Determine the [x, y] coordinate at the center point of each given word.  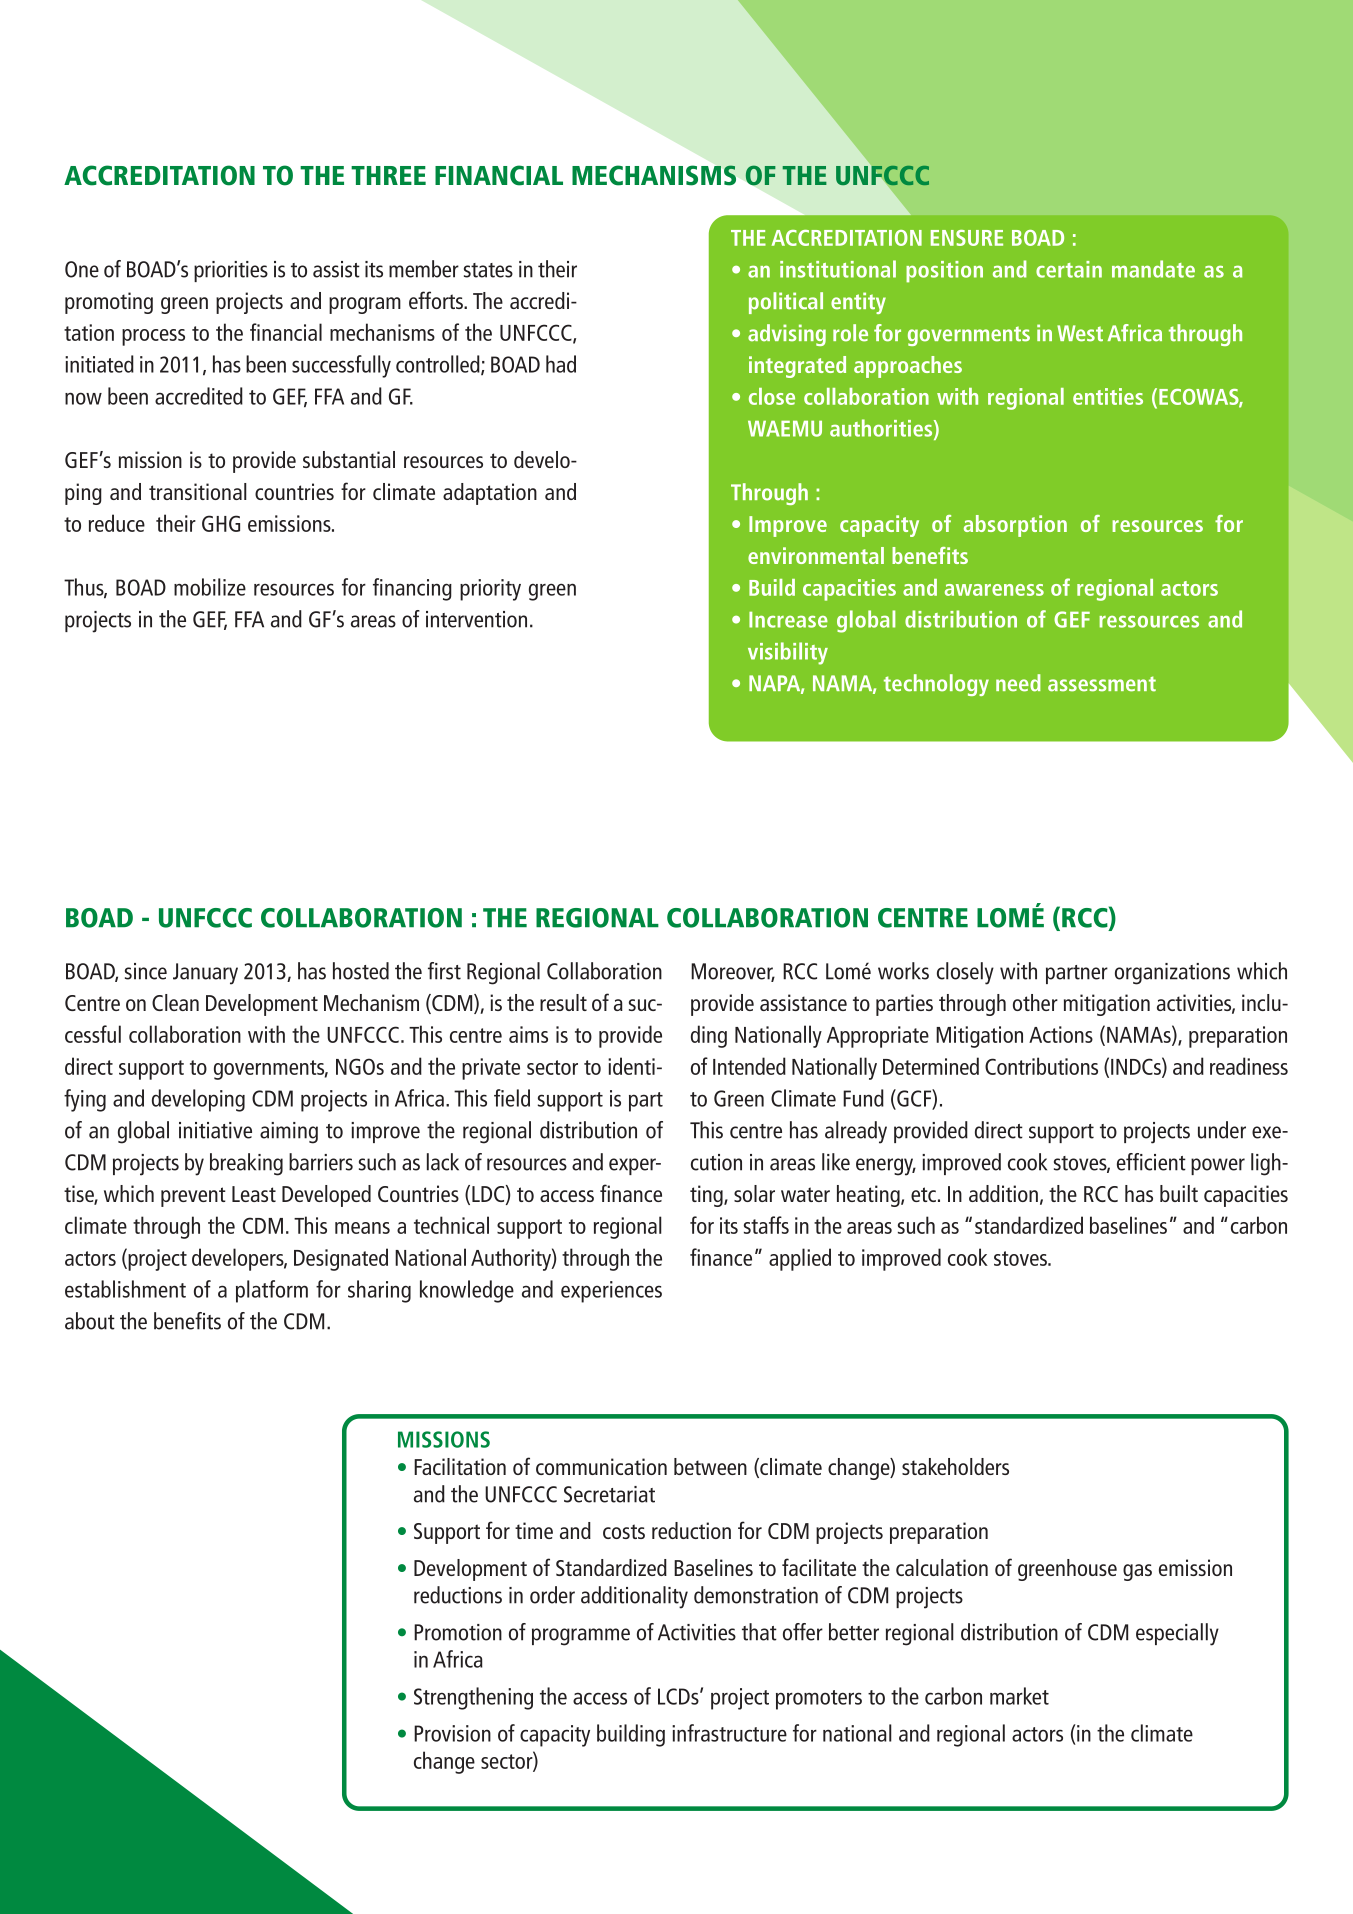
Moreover [733, 972]
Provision [452, 1733]
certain [1069, 269]
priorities [231, 271]
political [786, 303]
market [1019, 1696]
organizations [1172, 974]
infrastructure [729, 1733]
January [205, 974]
